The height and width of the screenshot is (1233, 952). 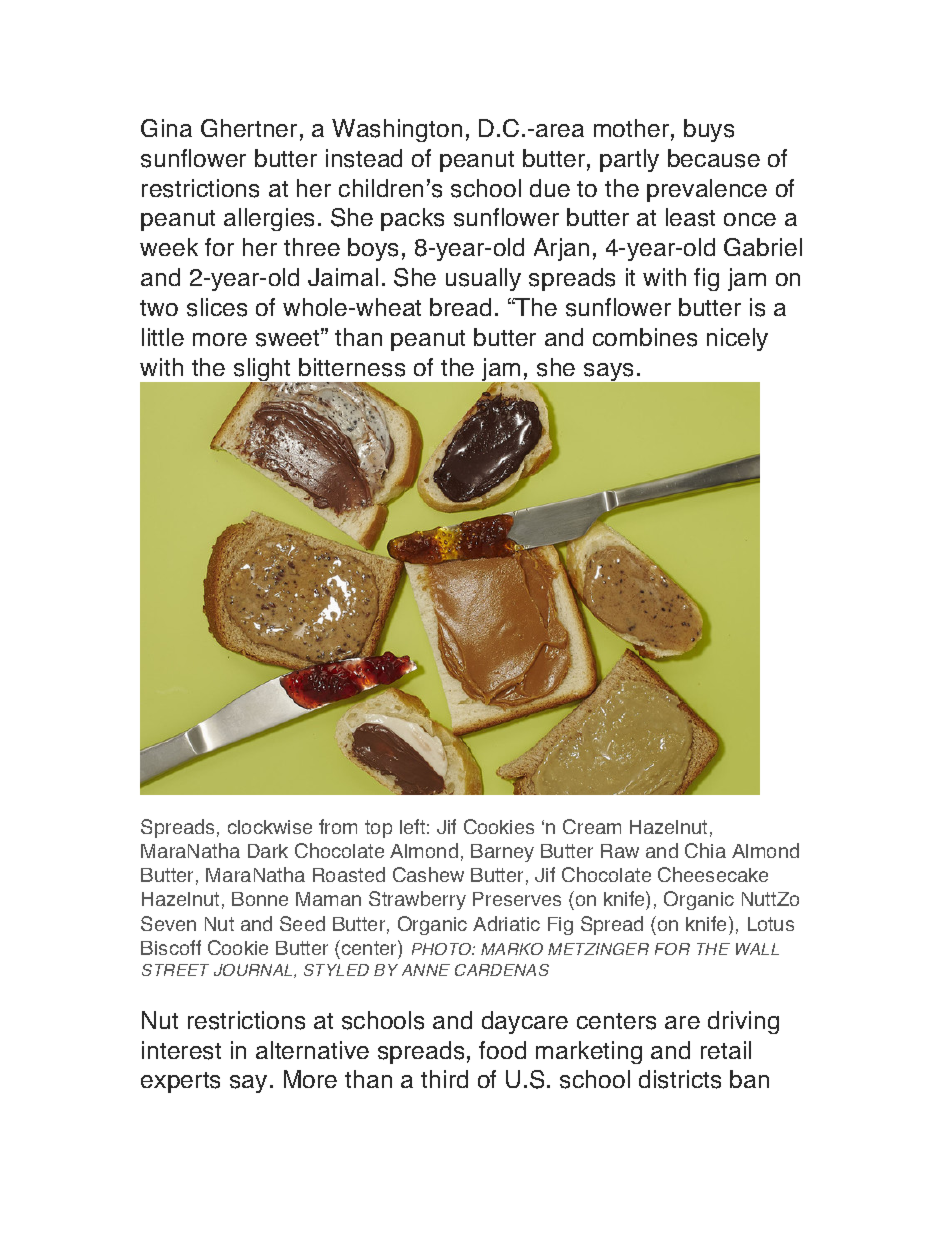 I want to click on retail, so click(x=726, y=1050).
